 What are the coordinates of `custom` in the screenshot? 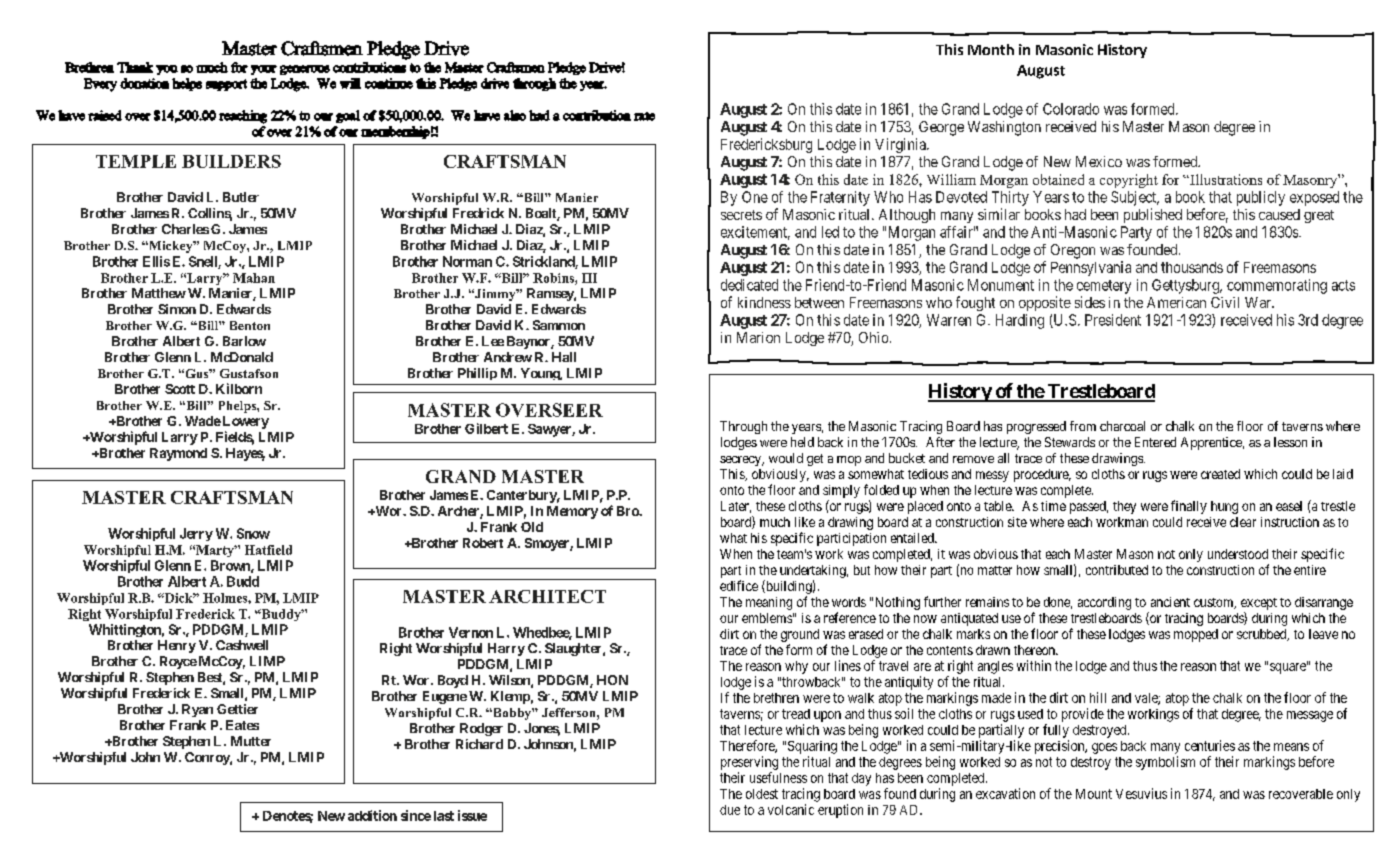 It's located at (1215, 603).
